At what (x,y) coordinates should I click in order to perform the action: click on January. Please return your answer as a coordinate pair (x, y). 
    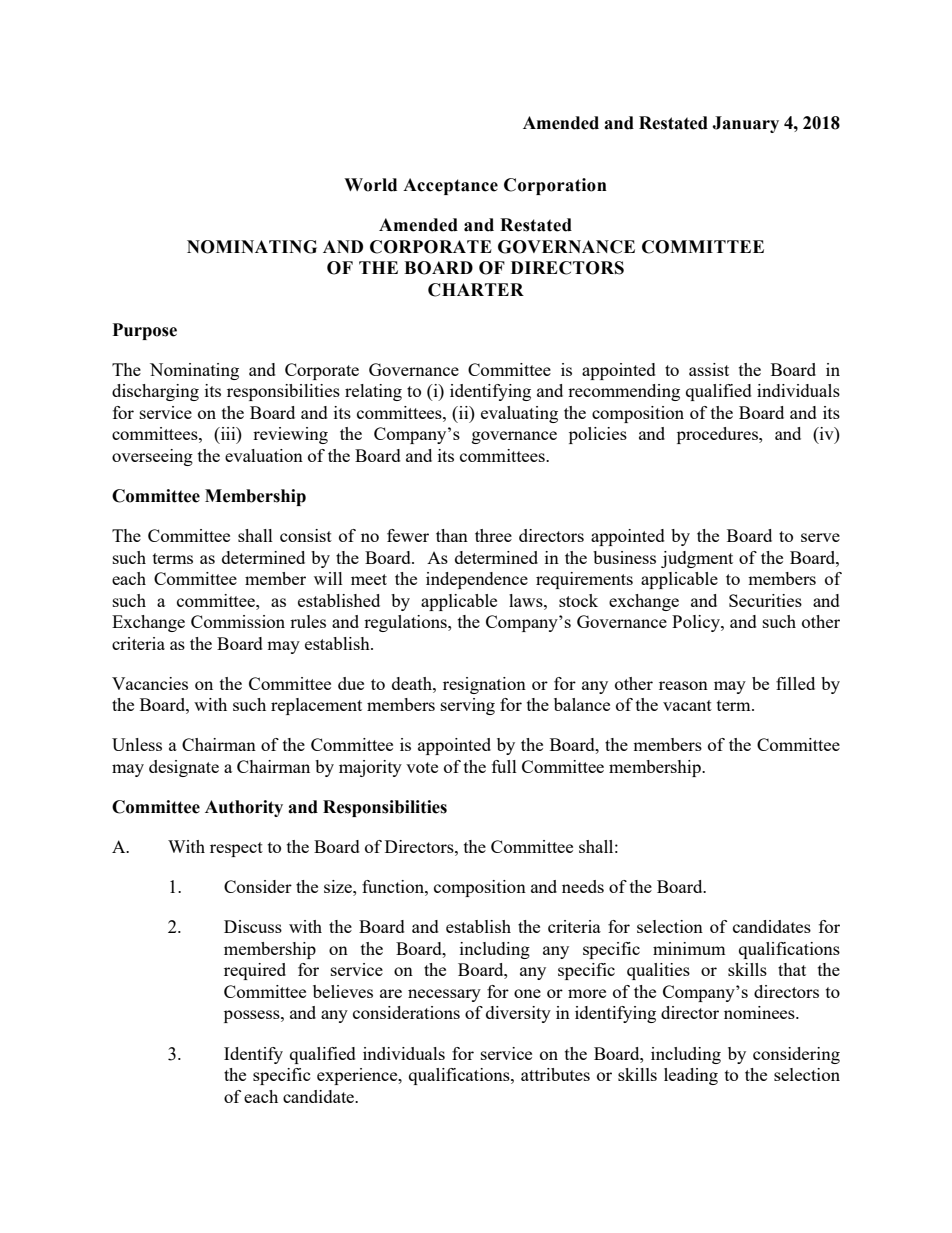
    Looking at the image, I should click on (745, 124).
